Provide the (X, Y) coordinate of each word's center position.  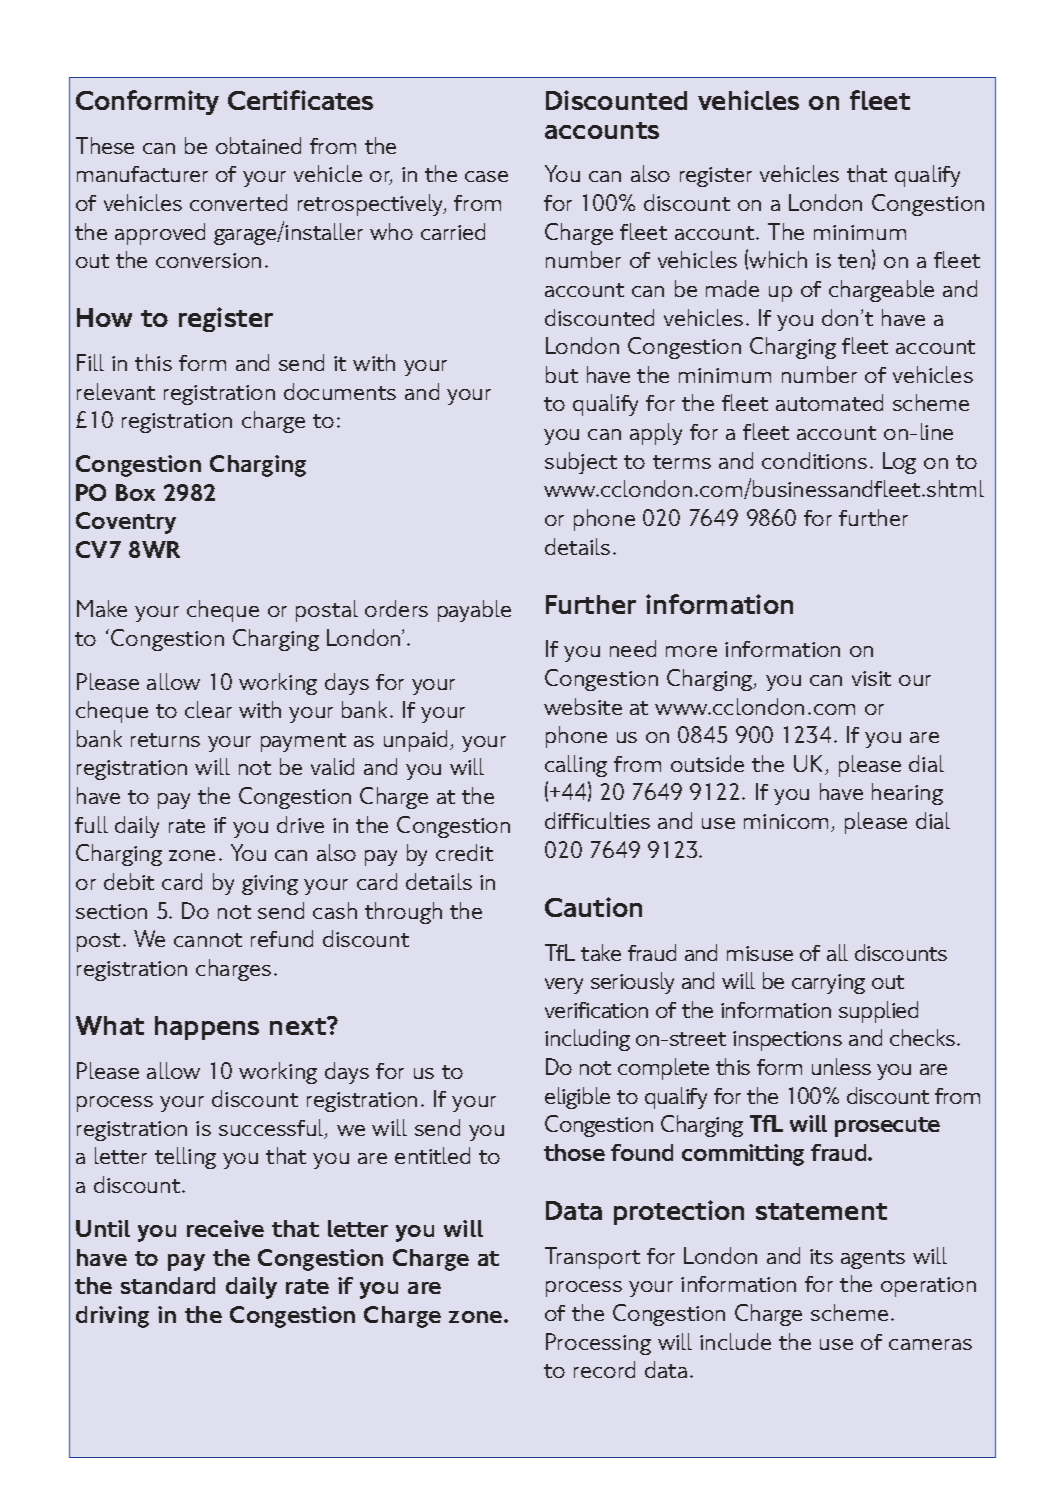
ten (855, 262)
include (735, 1341)
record (604, 1369)
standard (168, 1285)
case (486, 176)
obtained (258, 145)
